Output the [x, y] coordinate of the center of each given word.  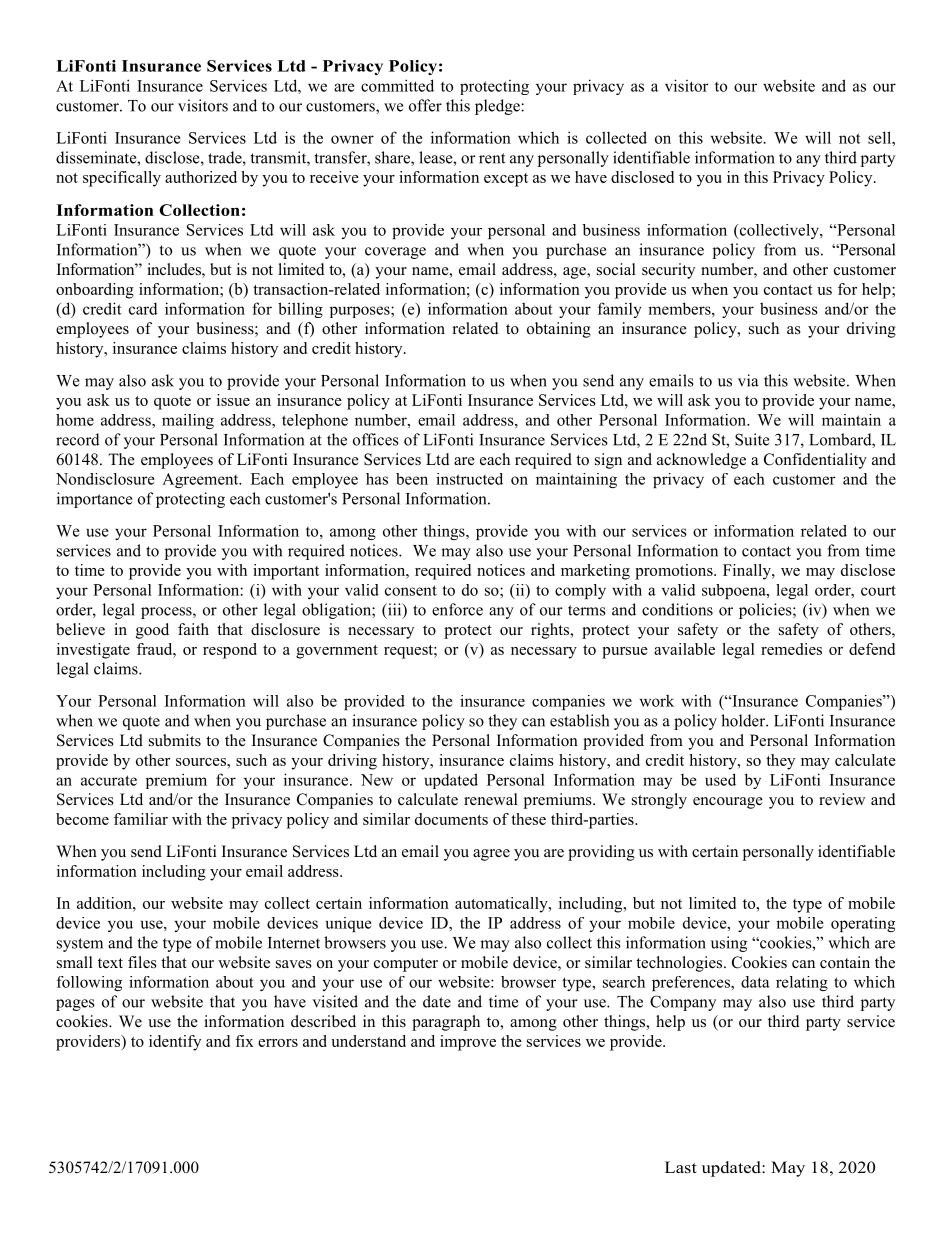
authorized [201, 177]
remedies [791, 649]
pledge [498, 107]
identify [175, 1043]
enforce [457, 609]
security [668, 271]
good [152, 631]
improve [468, 1043]
